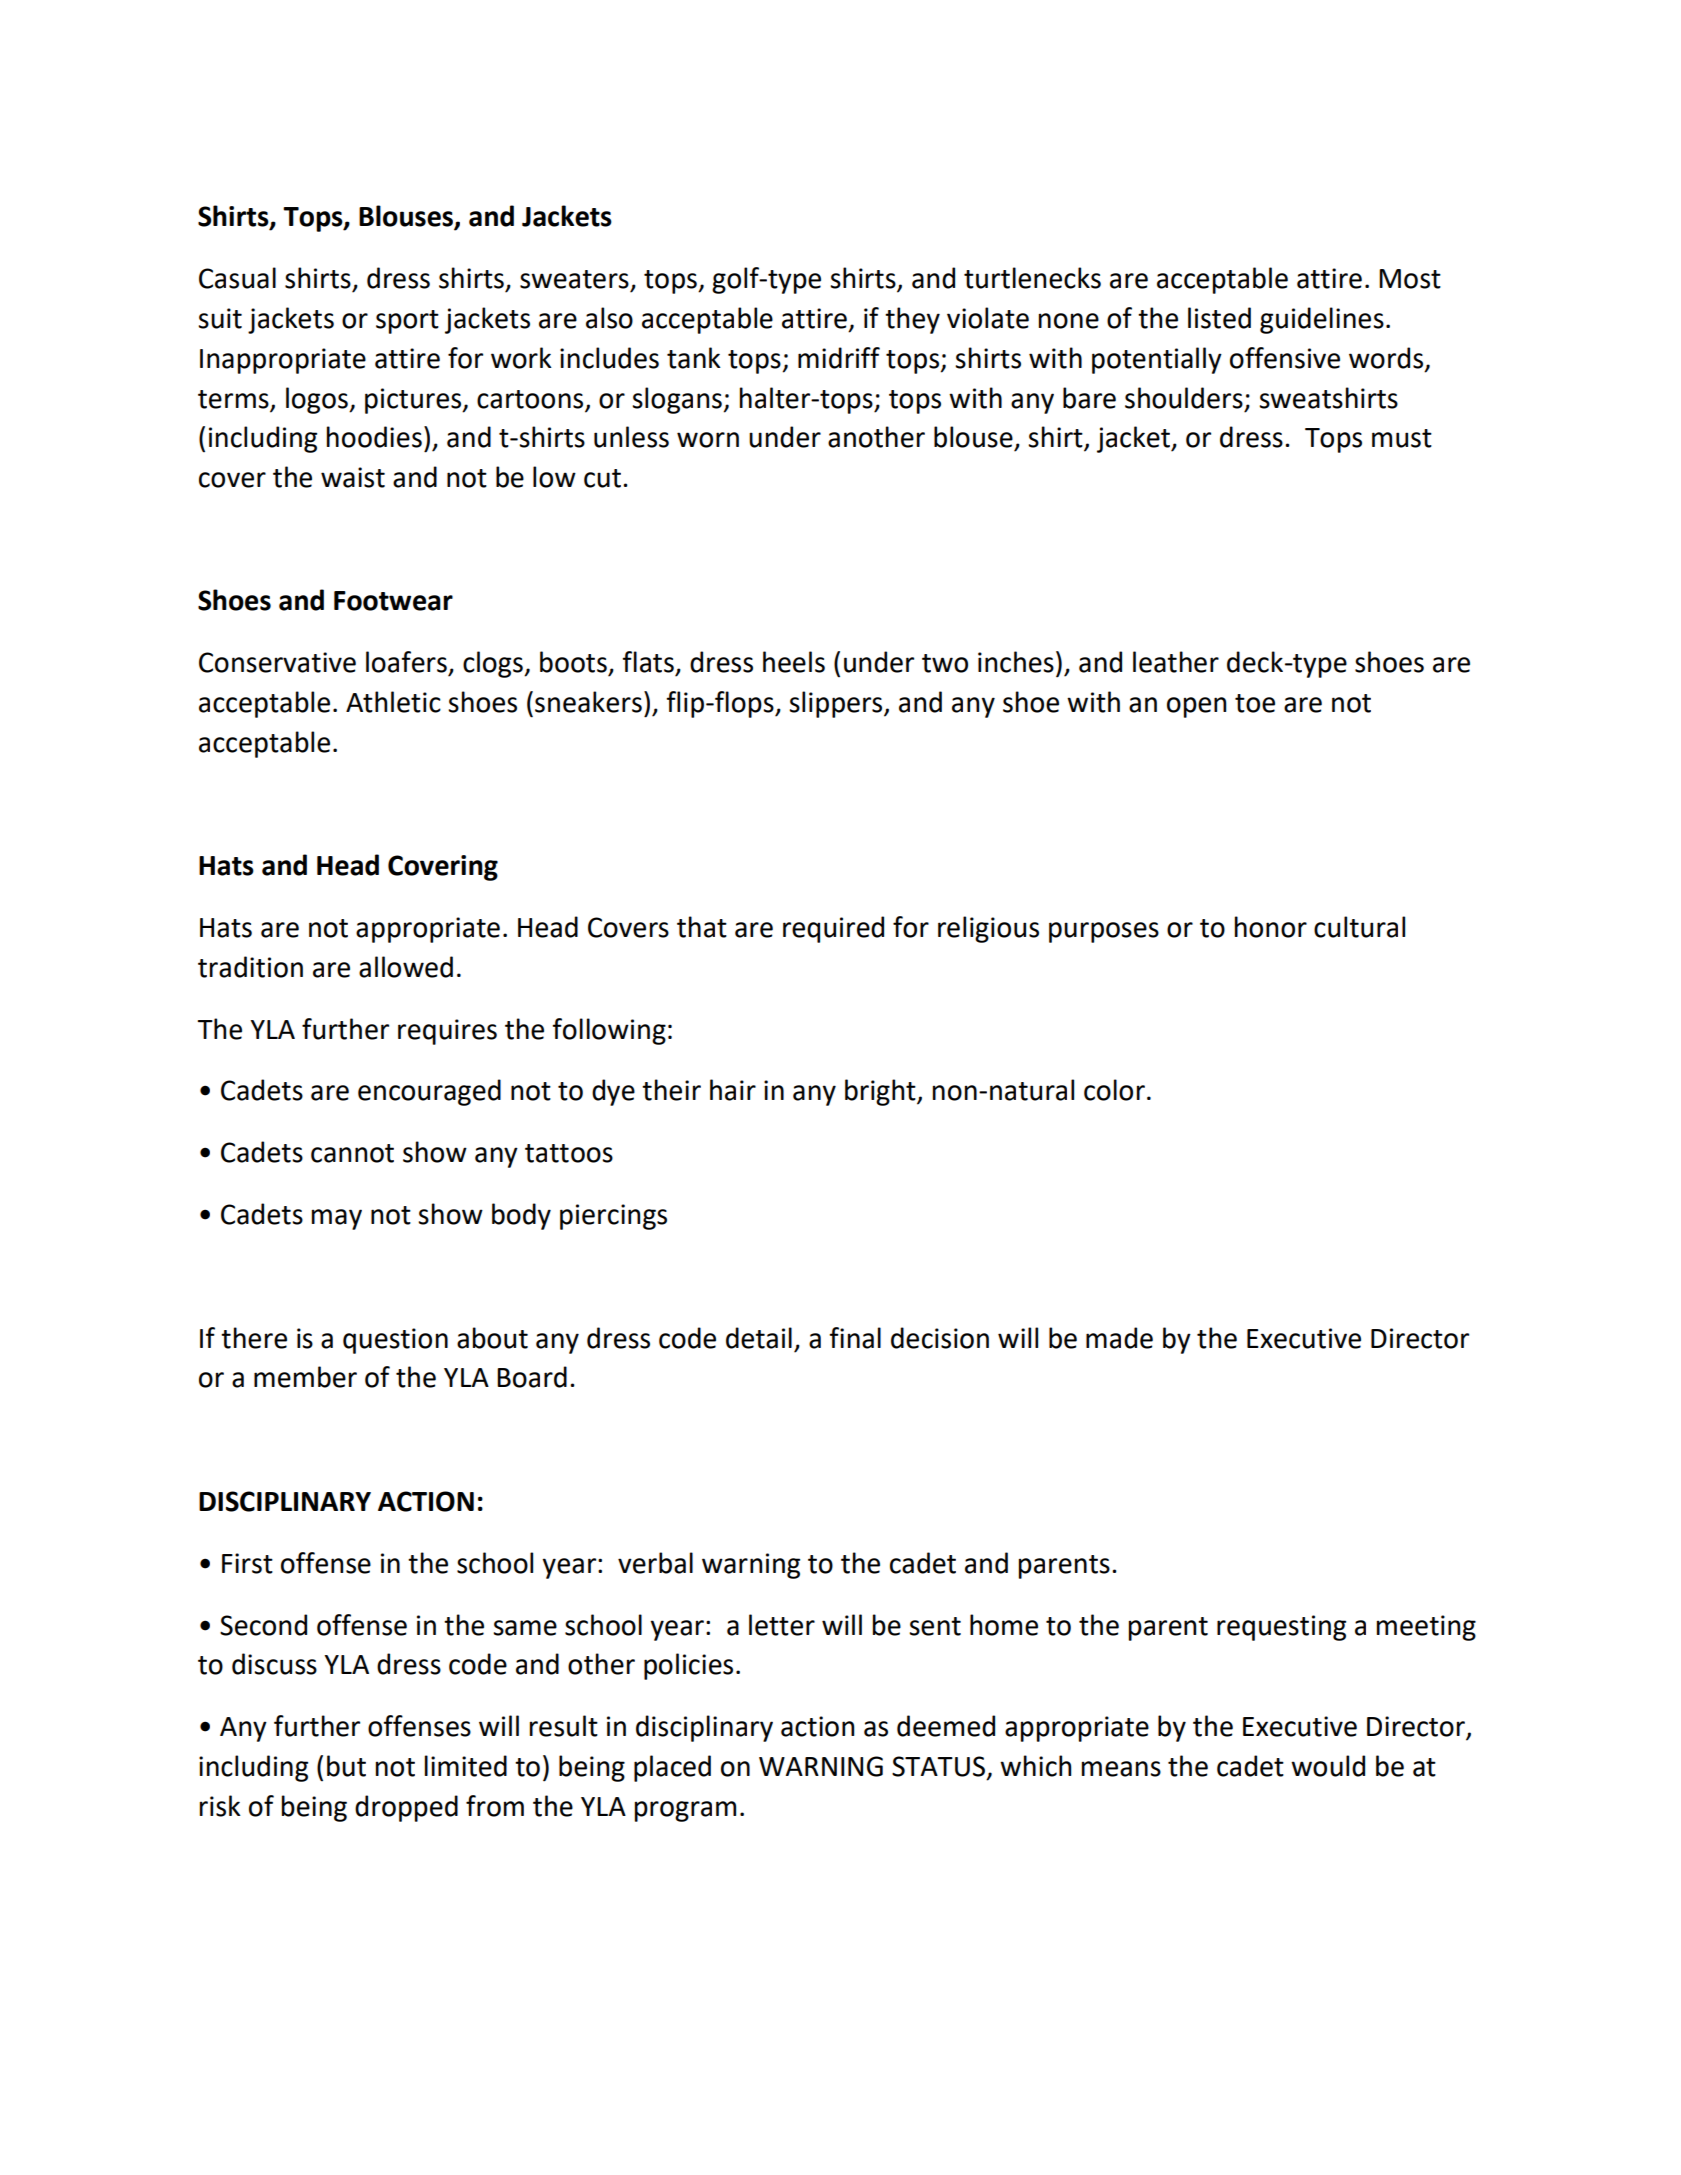 The width and height of the screenshot is (1681, 2175). Describe the element at coordinates (346, 1766) in the screenshot. I see `but` at that location.
